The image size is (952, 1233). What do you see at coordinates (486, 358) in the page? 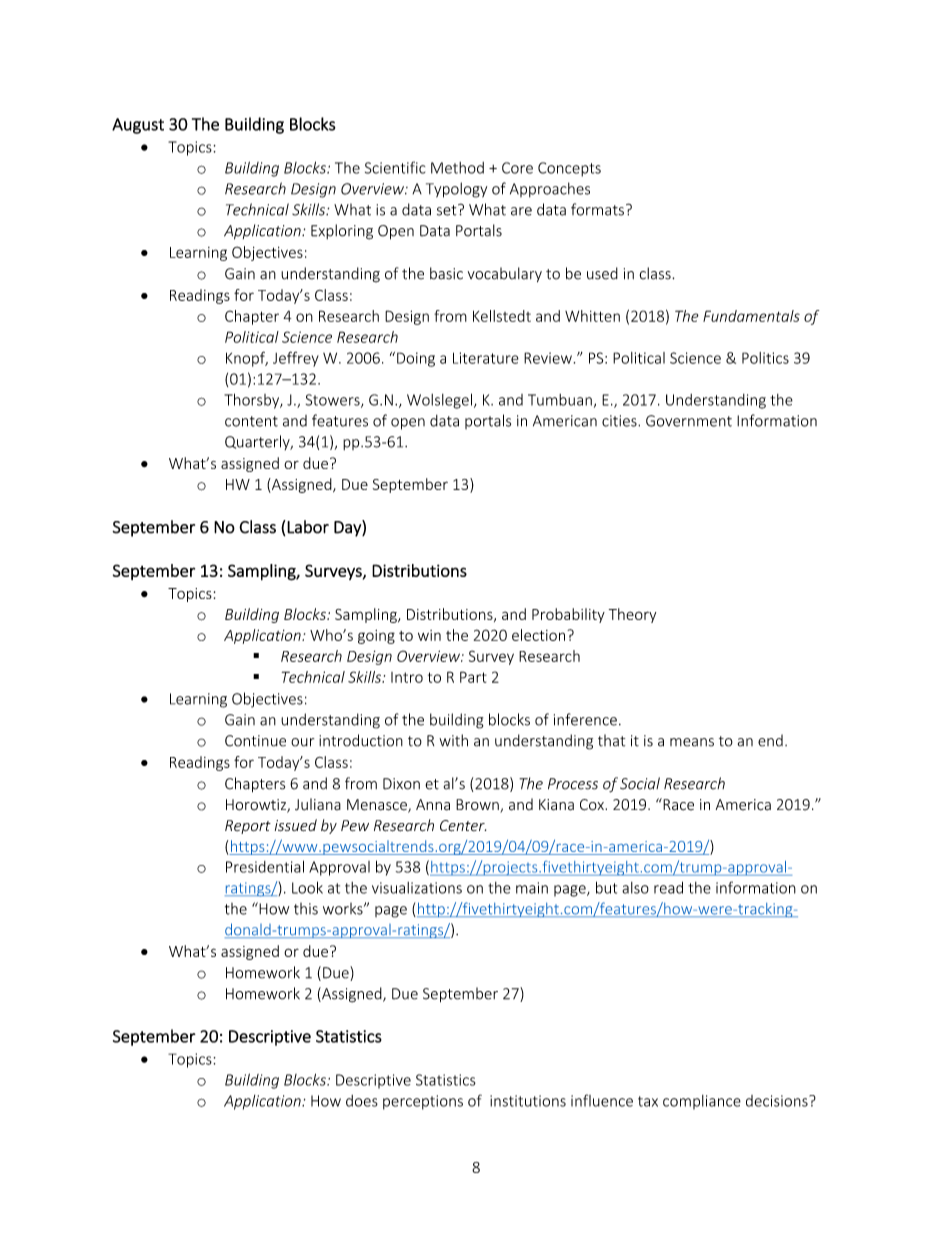
I see `Literature` at bounding box center [486, 358].
